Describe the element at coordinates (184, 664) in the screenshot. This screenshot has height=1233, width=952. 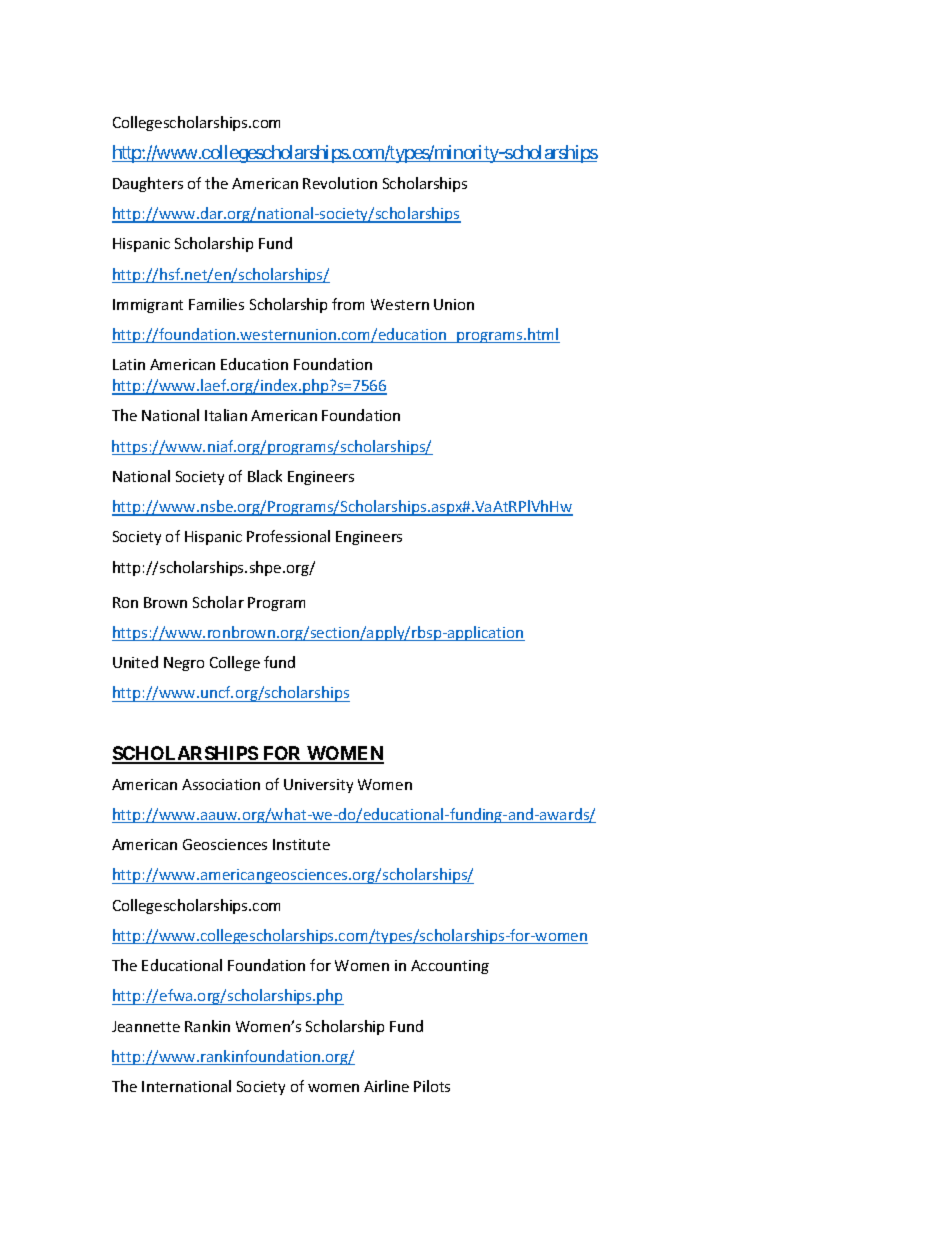
I see `Negro` at that location.
